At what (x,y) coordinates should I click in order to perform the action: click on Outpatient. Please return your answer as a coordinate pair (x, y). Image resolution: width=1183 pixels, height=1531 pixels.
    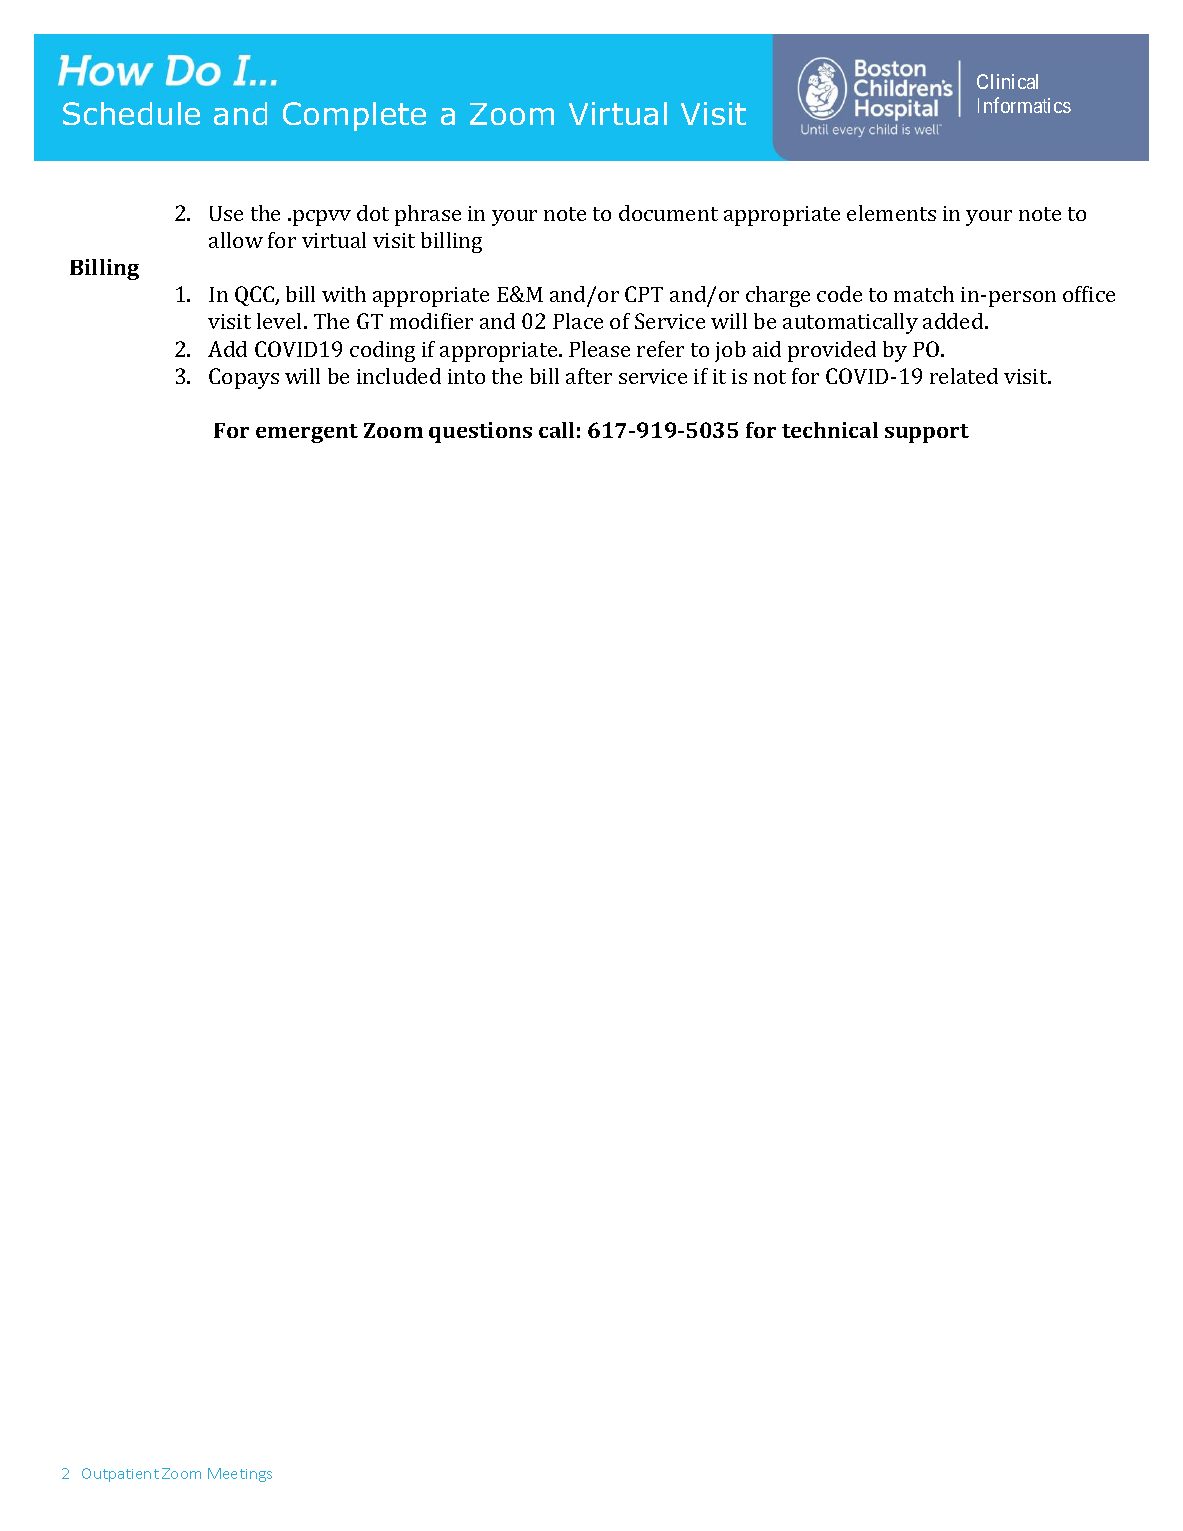
    Looking at the image, I should click on (120, 1475).
